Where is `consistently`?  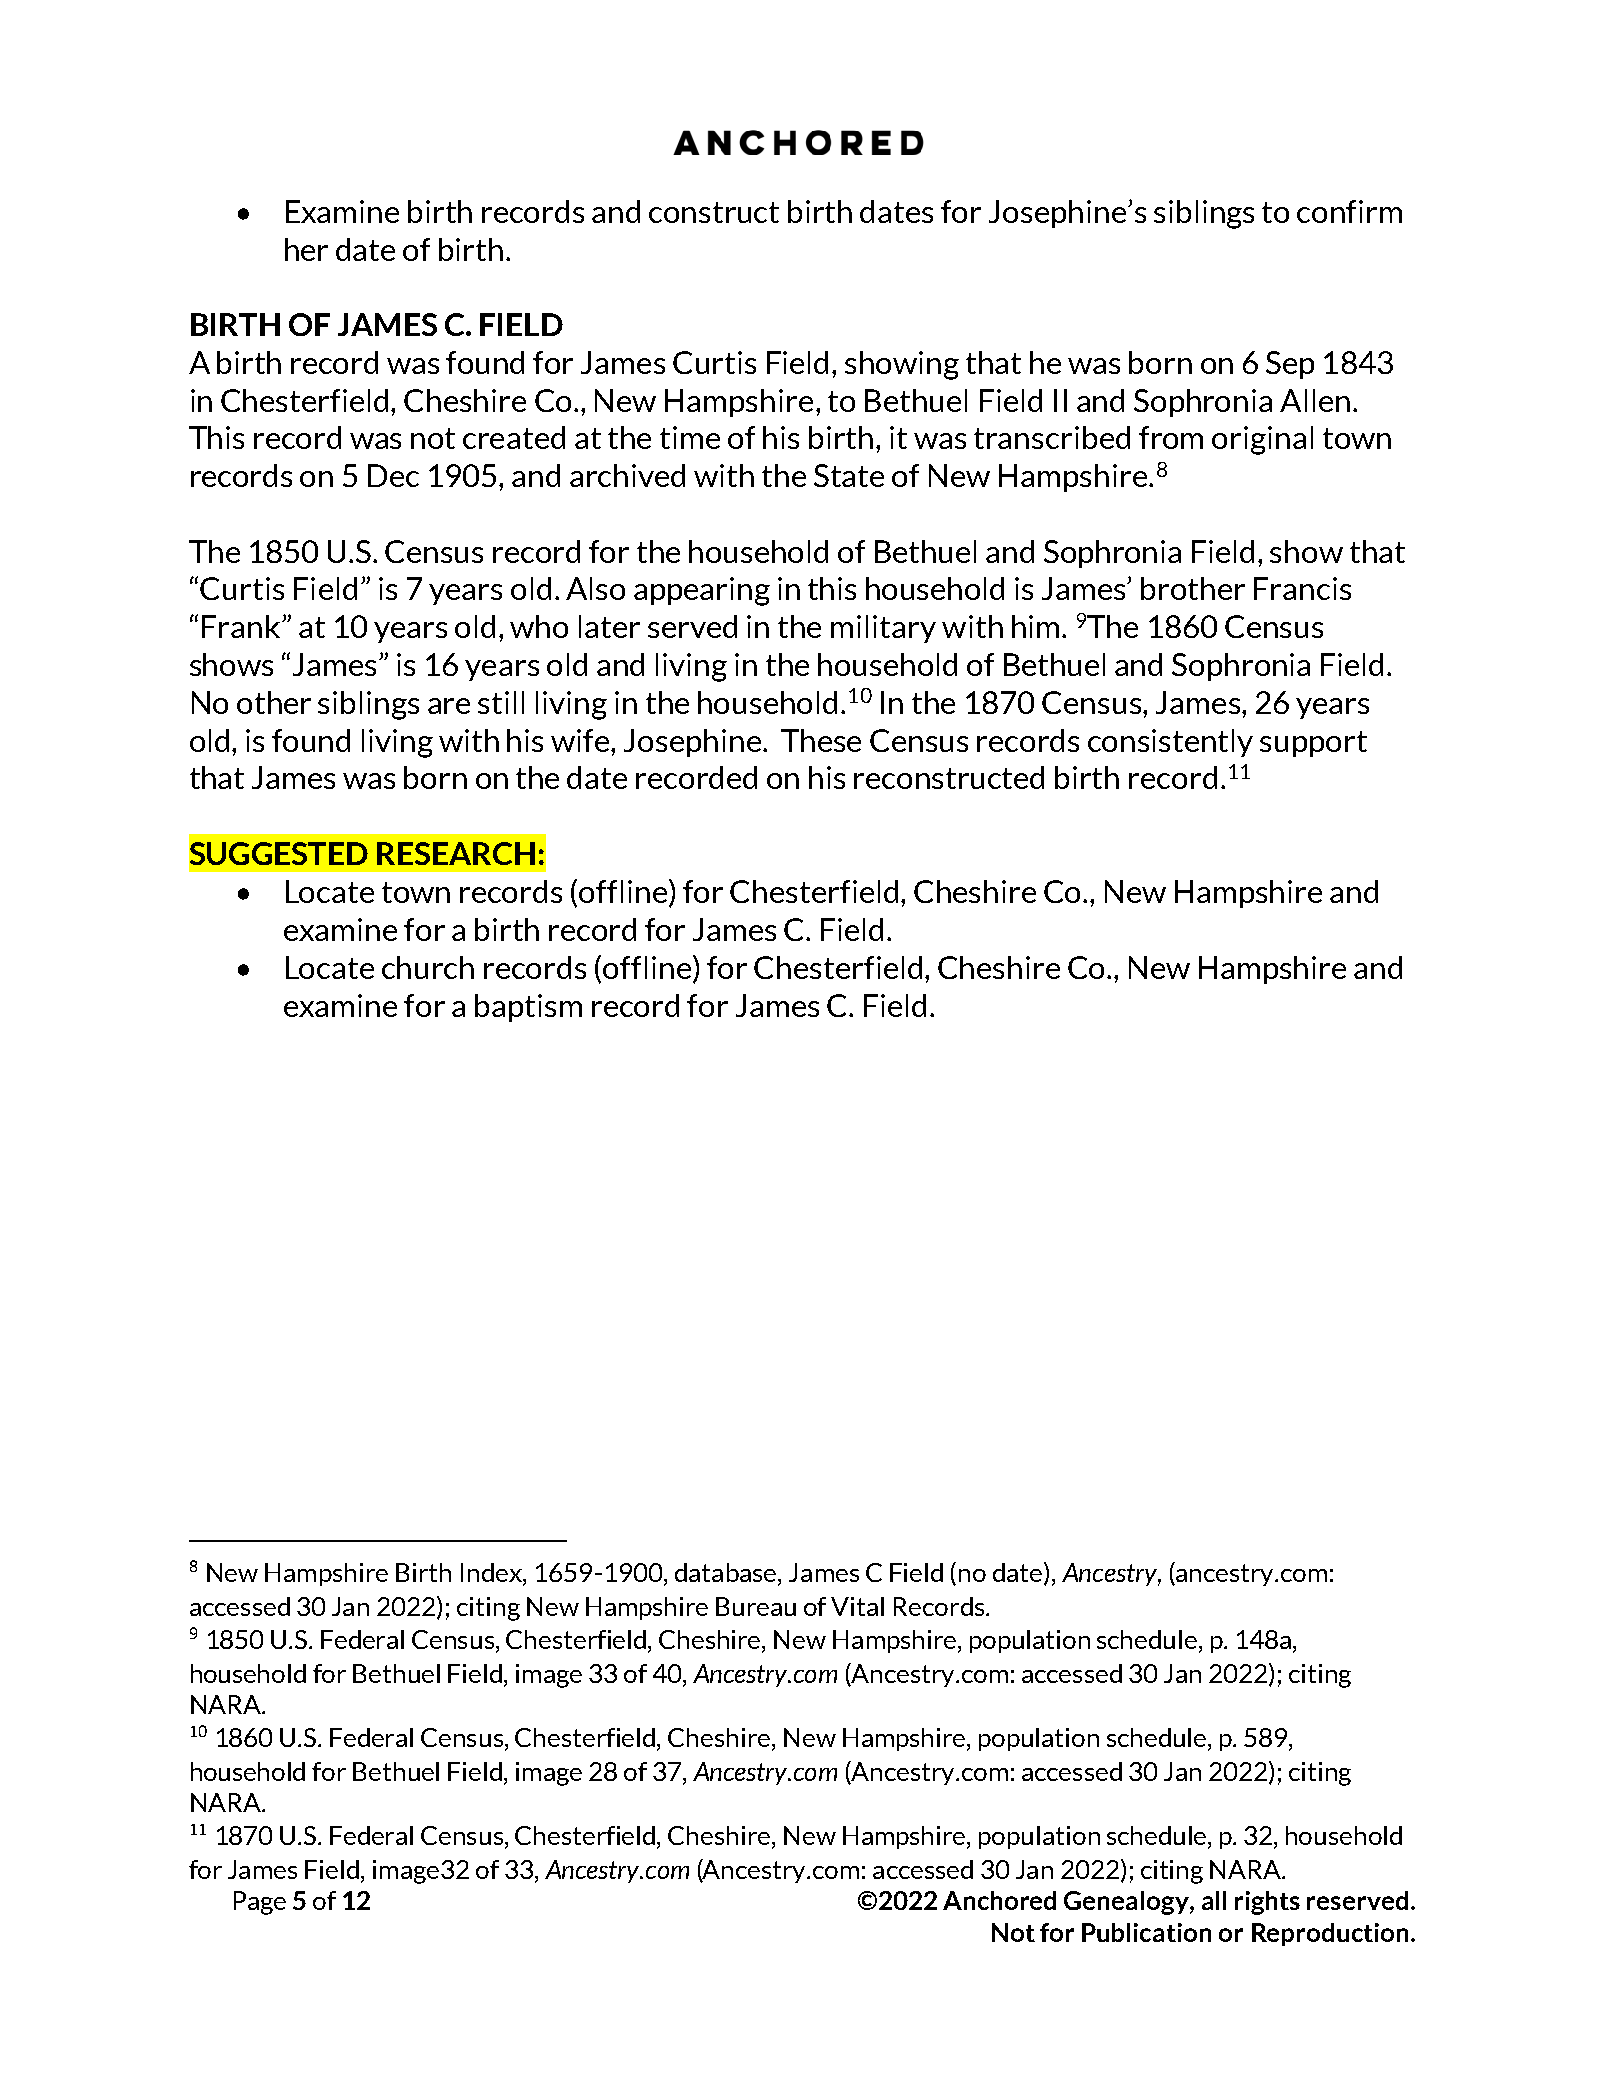
consistently is located at coordinates (1170, 743).
